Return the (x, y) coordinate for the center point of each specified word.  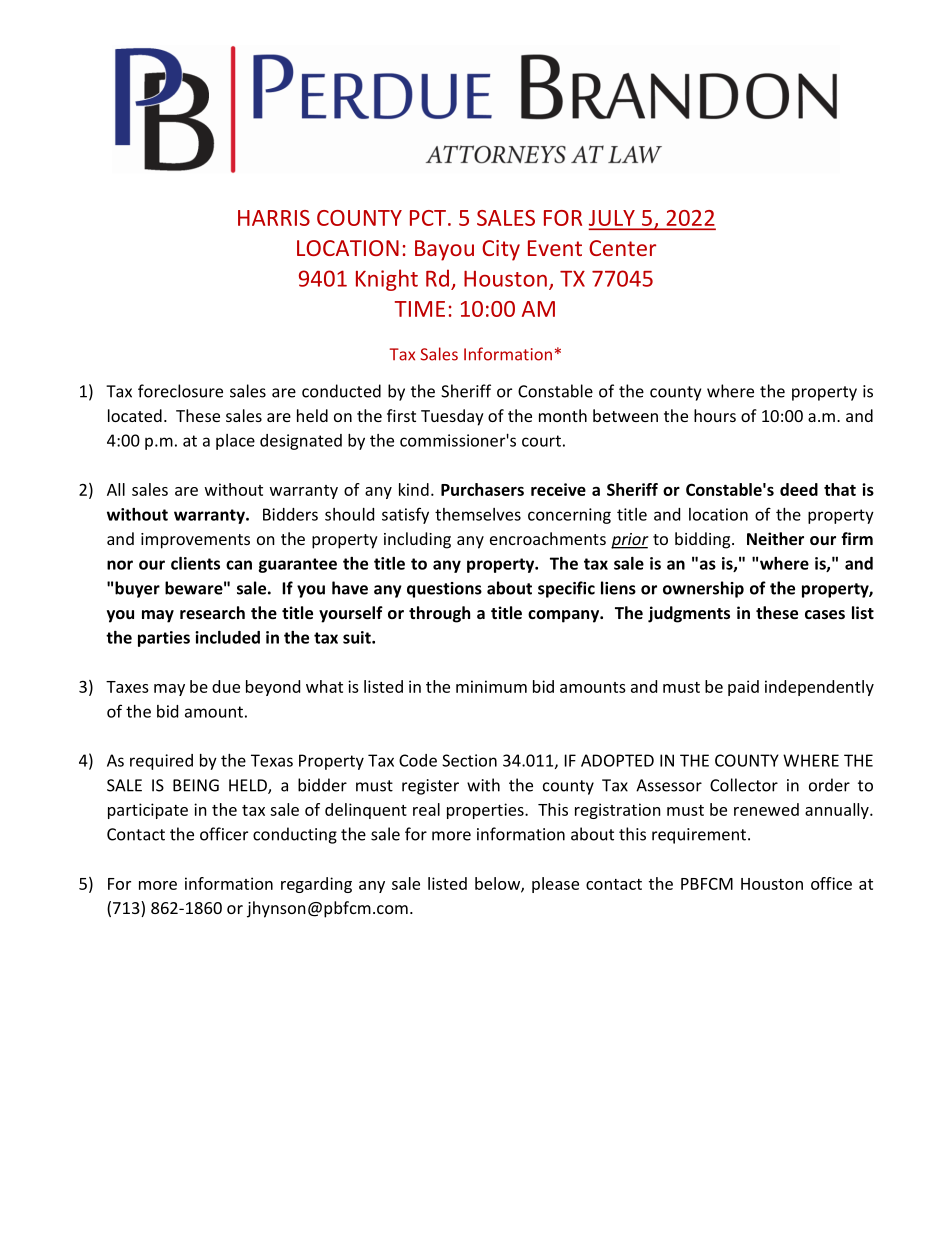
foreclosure (180, 391)
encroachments (548, 538)
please (555, 885)
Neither (775, 538)
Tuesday (452, 417)
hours (715, 415)
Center (622, 248)
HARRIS (274, 218)
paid (743, 688)
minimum (491, 686)
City (501, 250)
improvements (195, 541)
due (226, 686)
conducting (295, 835)
